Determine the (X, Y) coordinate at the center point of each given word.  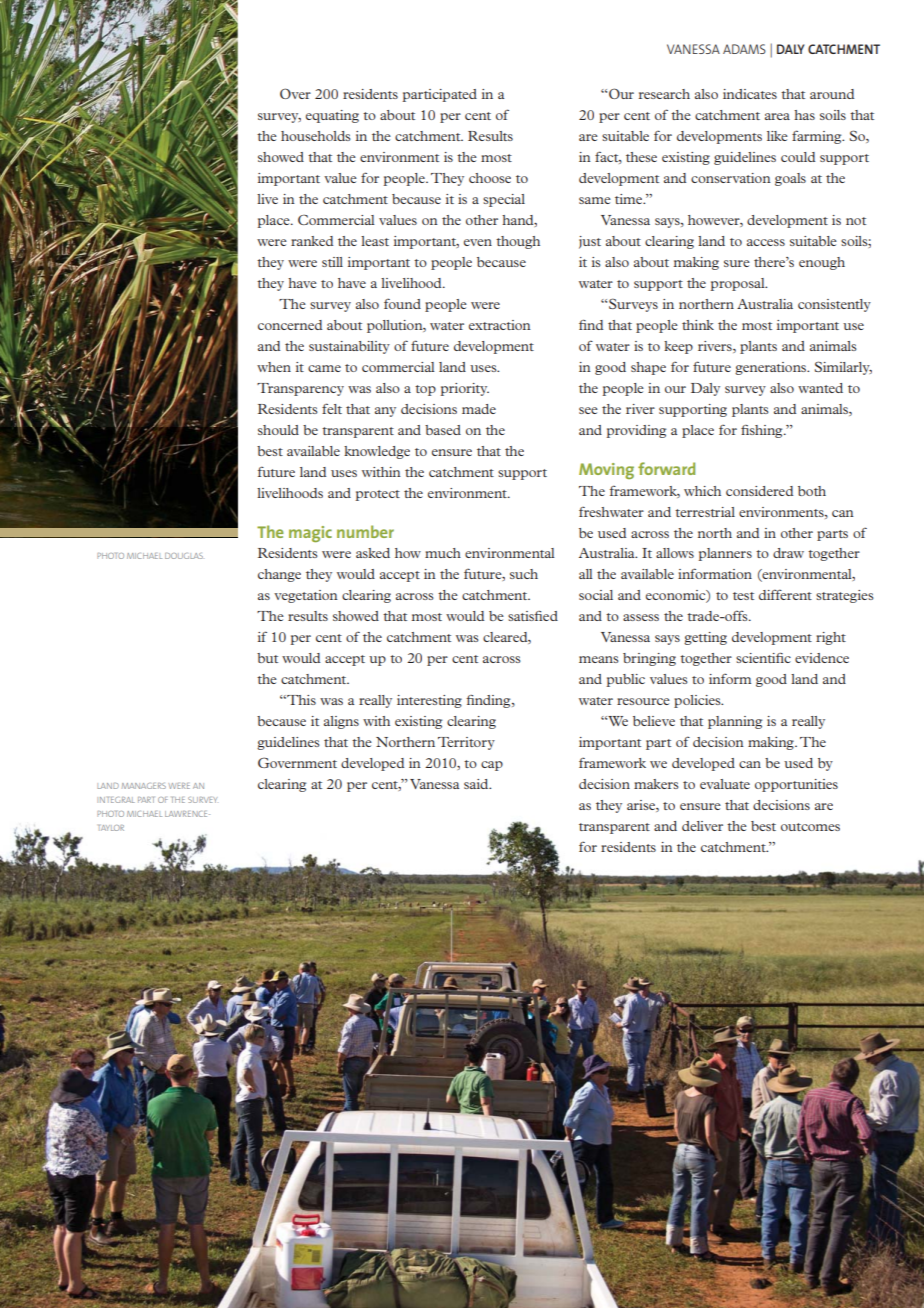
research (664, 94)
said (477, 784)
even (478, 242)
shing (767, 431)
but (267, 658)
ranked (312, 241)
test (743, 596)
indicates (750, 94)
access (766, 242)
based (443, 430)
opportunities (796, 785)
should (278, 430)
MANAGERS (144, 786)
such (524, 574)
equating (332, 116)
